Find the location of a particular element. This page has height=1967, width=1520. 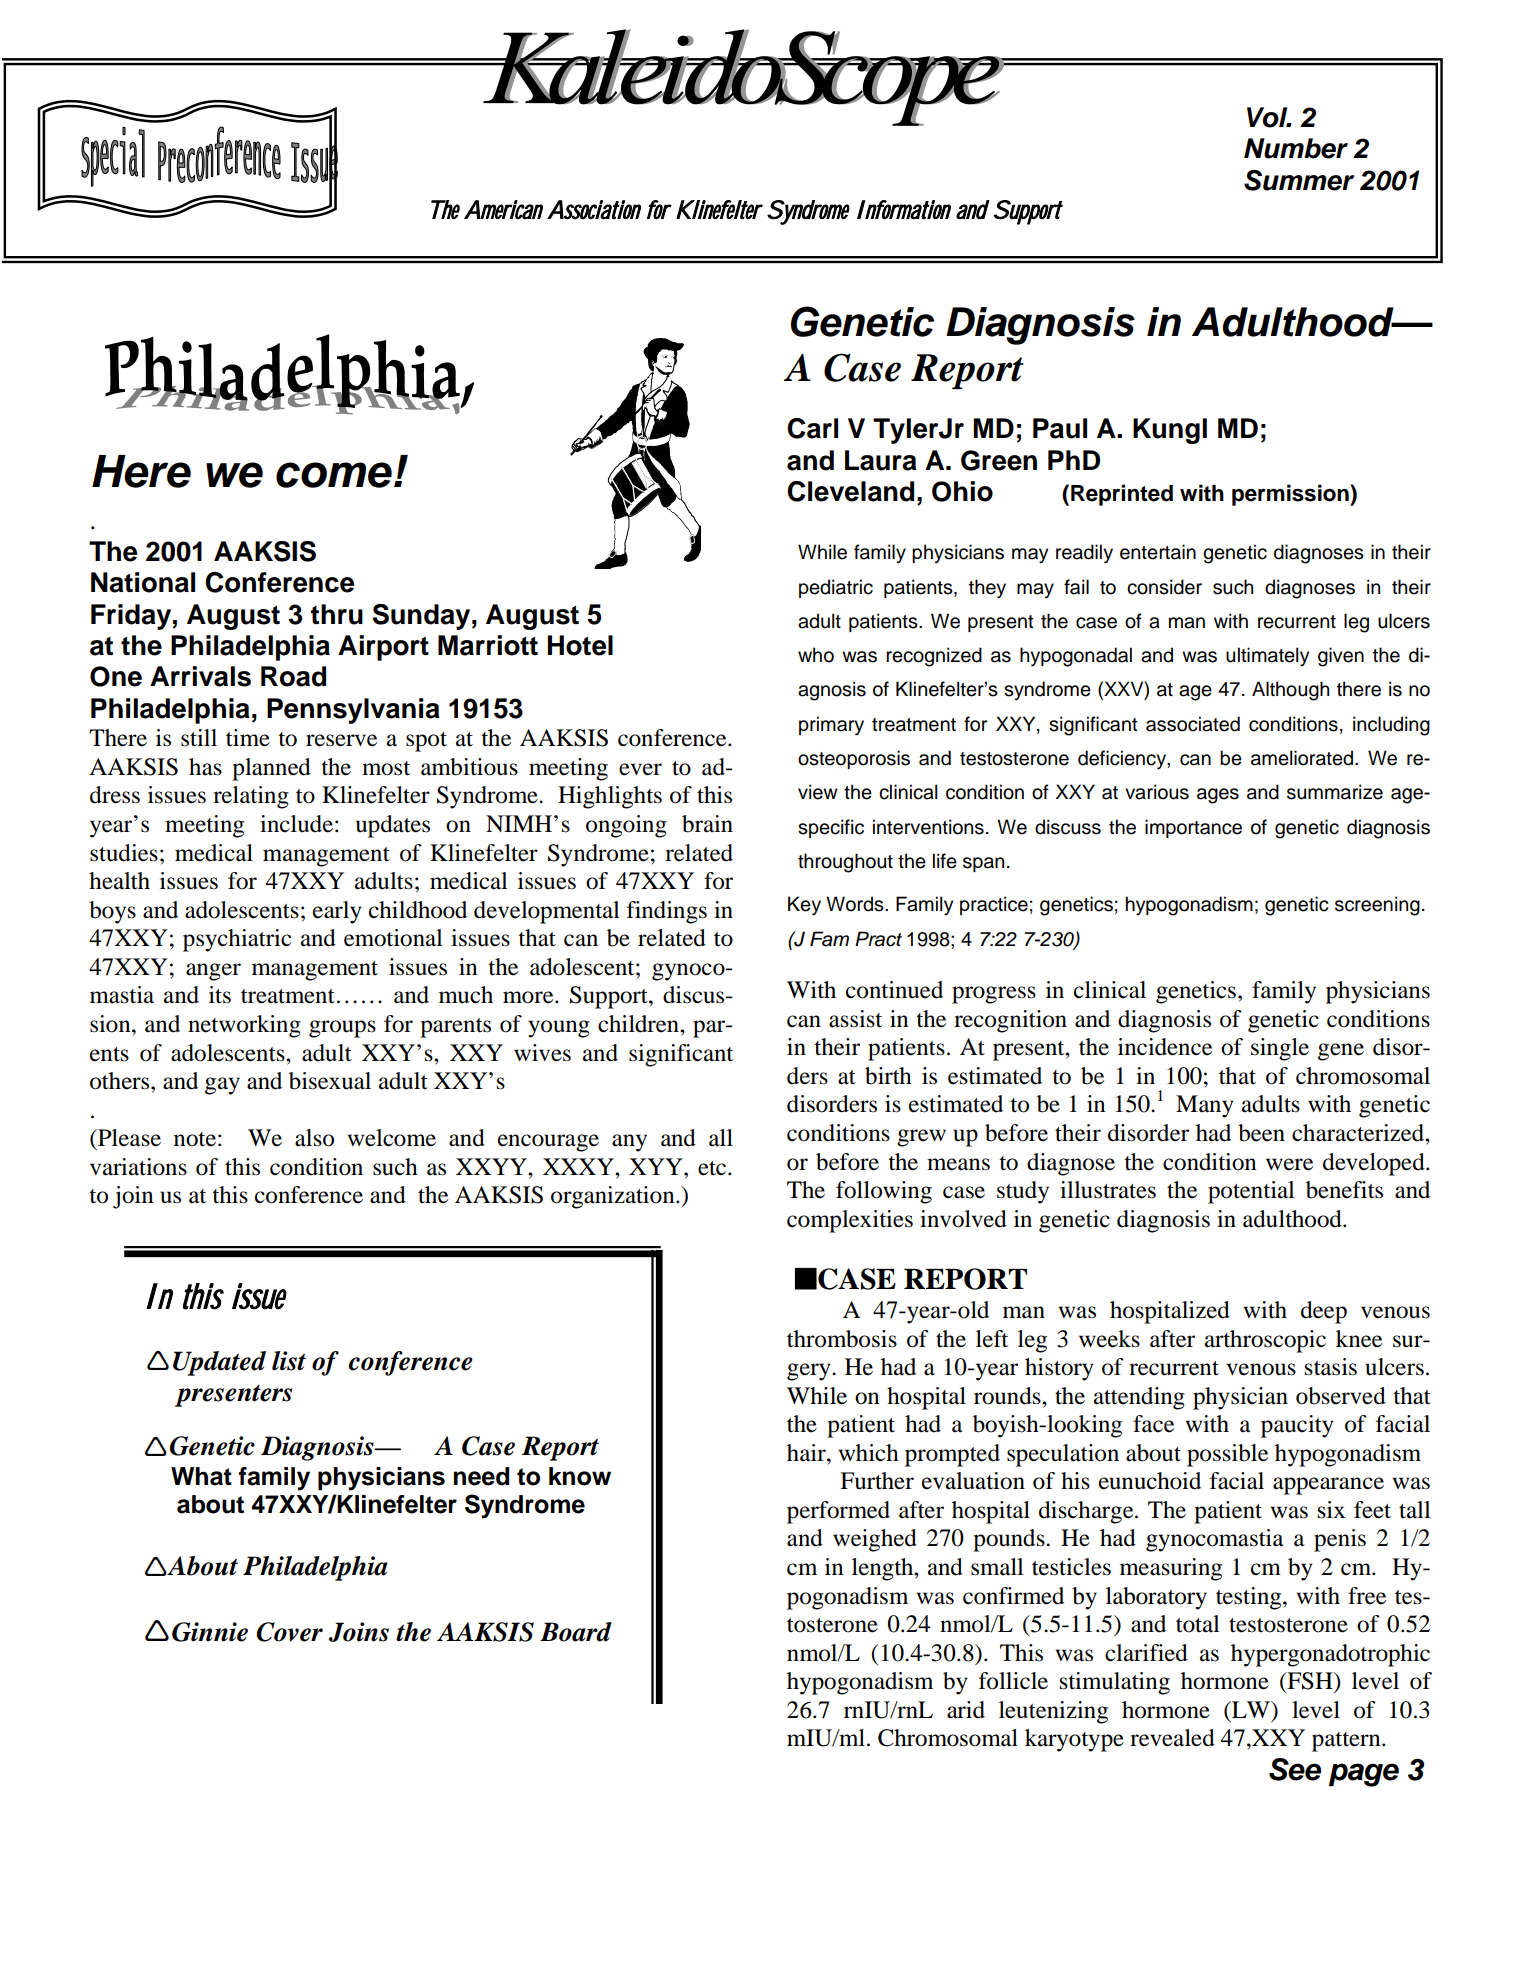

American is located at coordinates (503, 209).
